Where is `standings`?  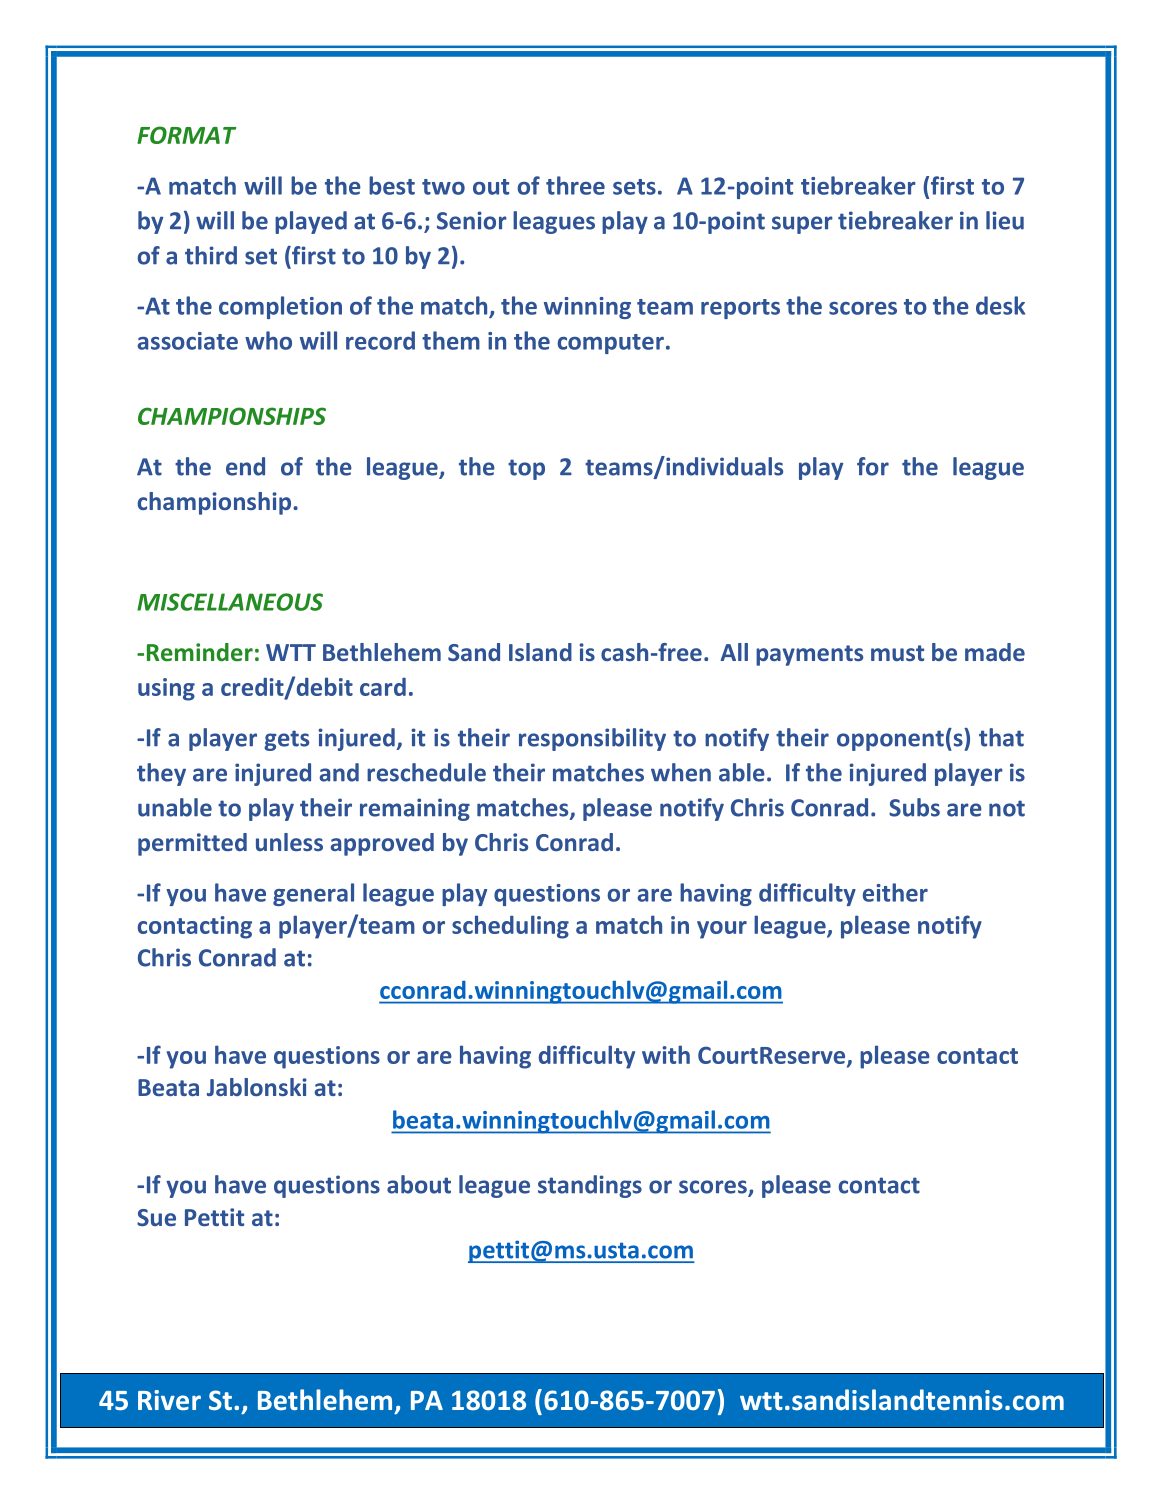
standings is located at coordinates (590, 1186).
